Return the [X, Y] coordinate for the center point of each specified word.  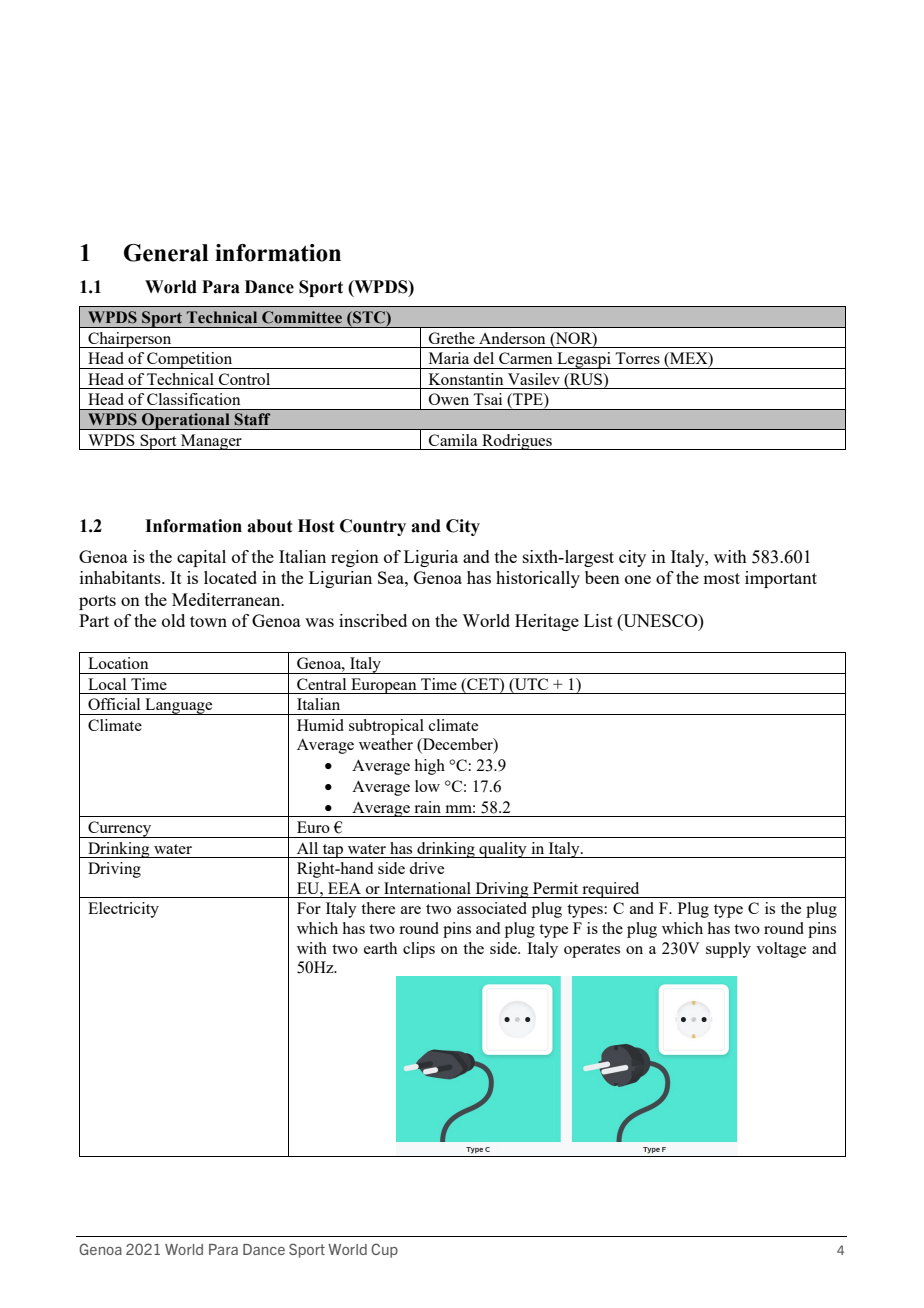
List [598, 620]
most [721, 578]
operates [592, 951]
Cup [384, 1250]
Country [373, 527]
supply [728, 950]
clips [419, 950]
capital [201, 558]
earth [380, 948]
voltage [781, 950]
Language [179, 706]
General [166, 253]
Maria [449, 358]
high [430, 767]
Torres [637, 358]
